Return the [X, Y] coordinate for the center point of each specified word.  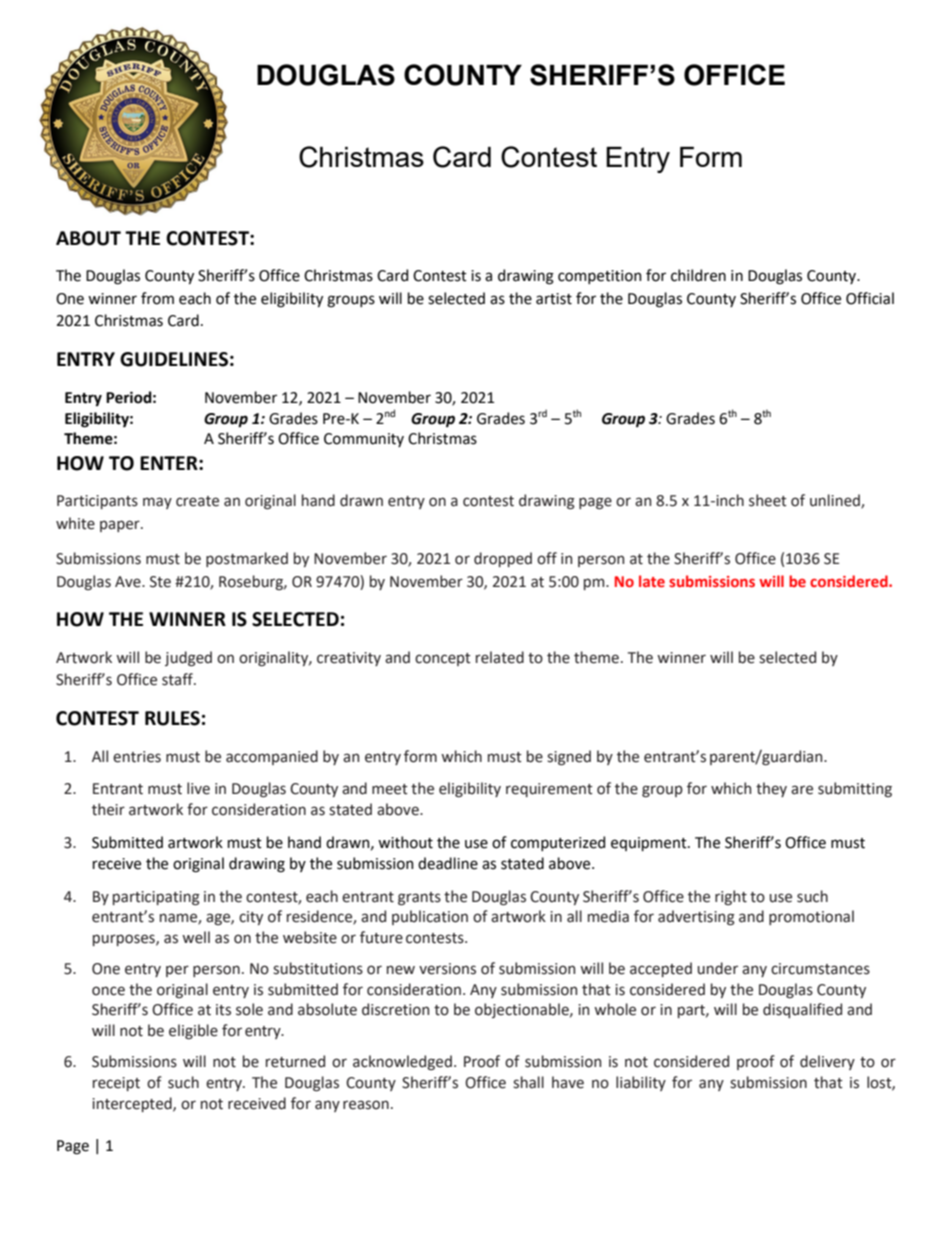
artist [554, 299]
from [157, 298]
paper [121, 526]
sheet [768, 500]
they [771, 789]
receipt [116, 1084]
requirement [549, 790]
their [108, 809]
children [698, 275]
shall [528, 1082]
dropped [503, 559]
